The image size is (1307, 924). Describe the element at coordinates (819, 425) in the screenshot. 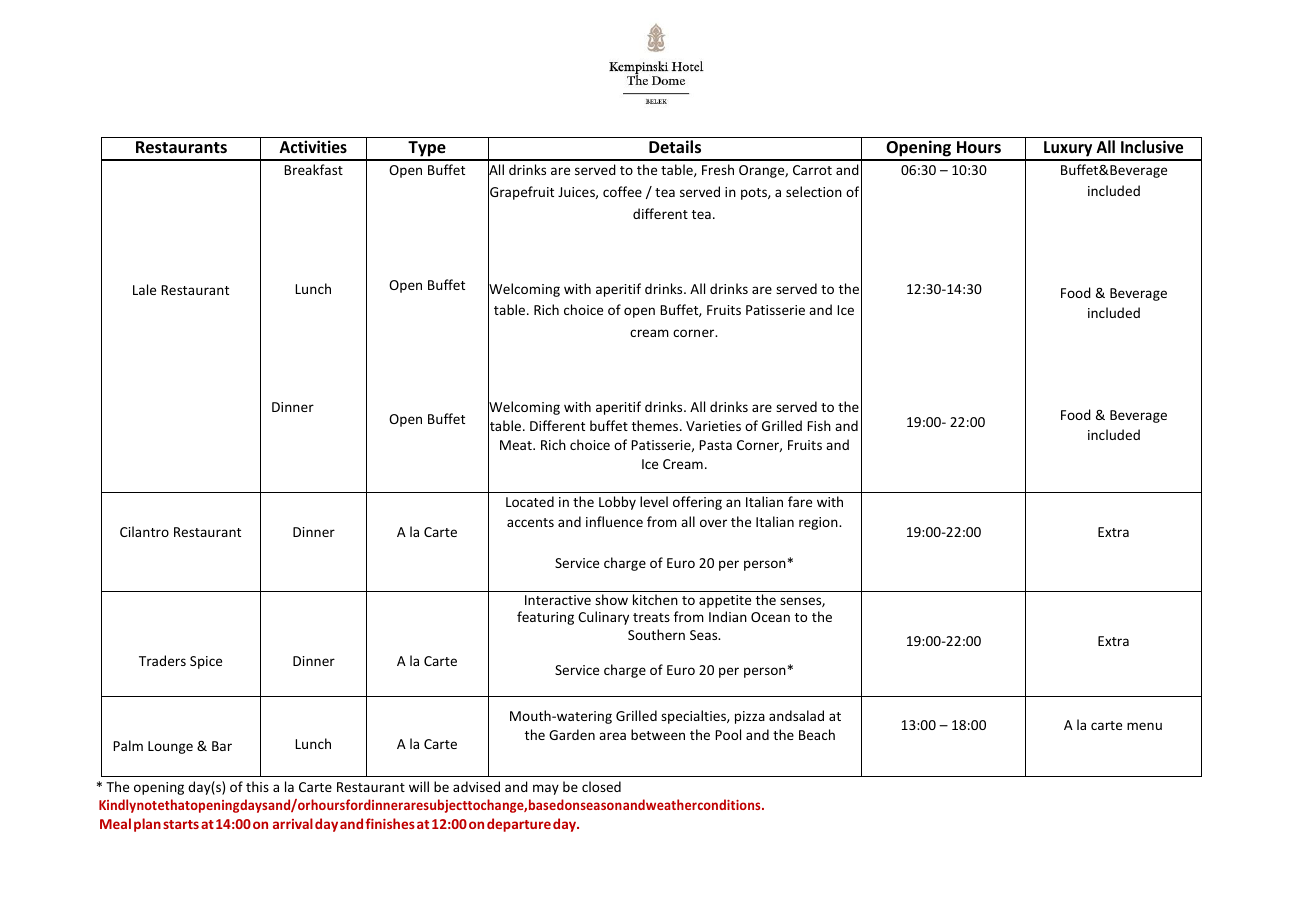

I see `Fish` at that location.
